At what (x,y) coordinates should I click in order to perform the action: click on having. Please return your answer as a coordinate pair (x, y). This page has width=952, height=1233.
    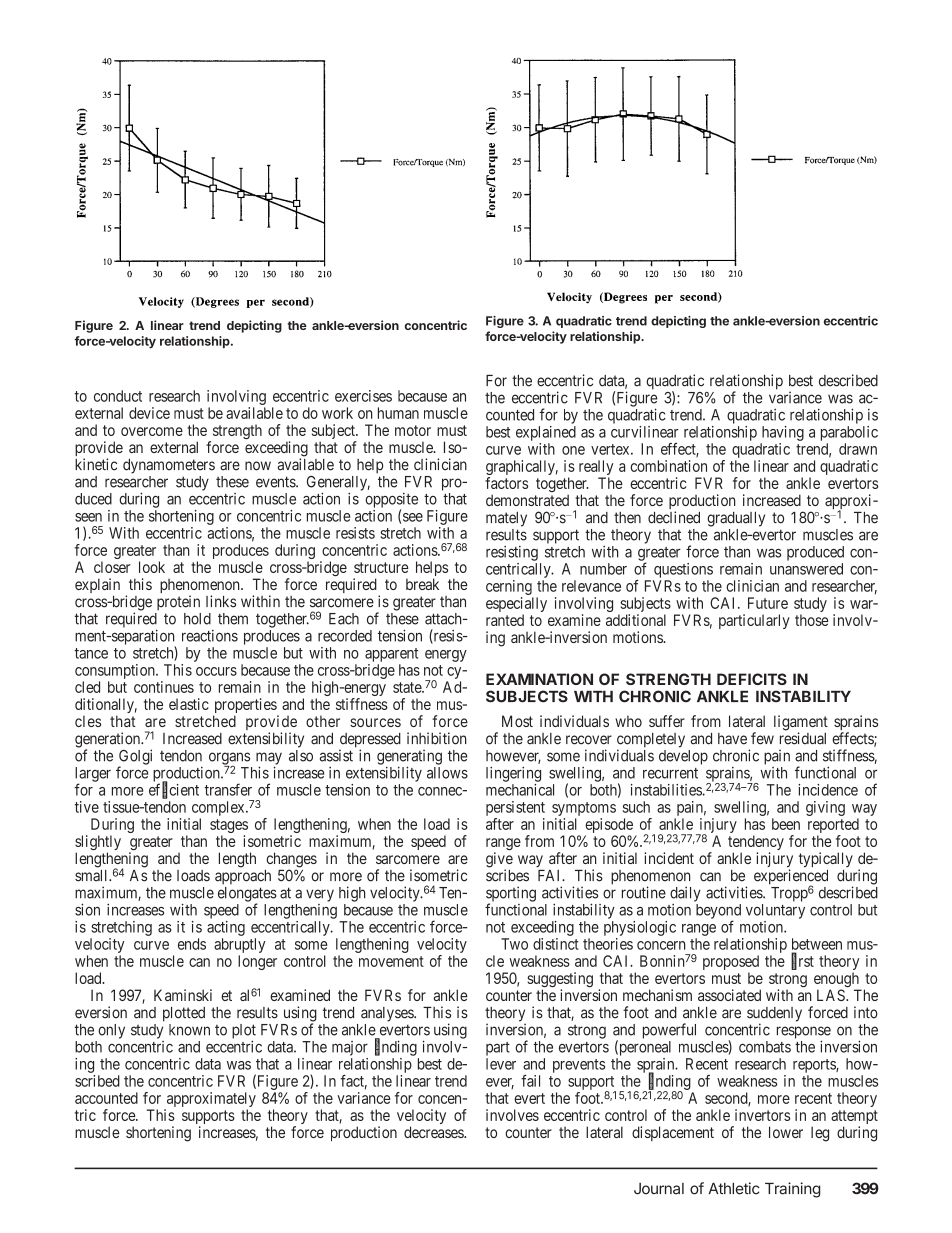
    Looking at the image, I should click on (783, 433).
